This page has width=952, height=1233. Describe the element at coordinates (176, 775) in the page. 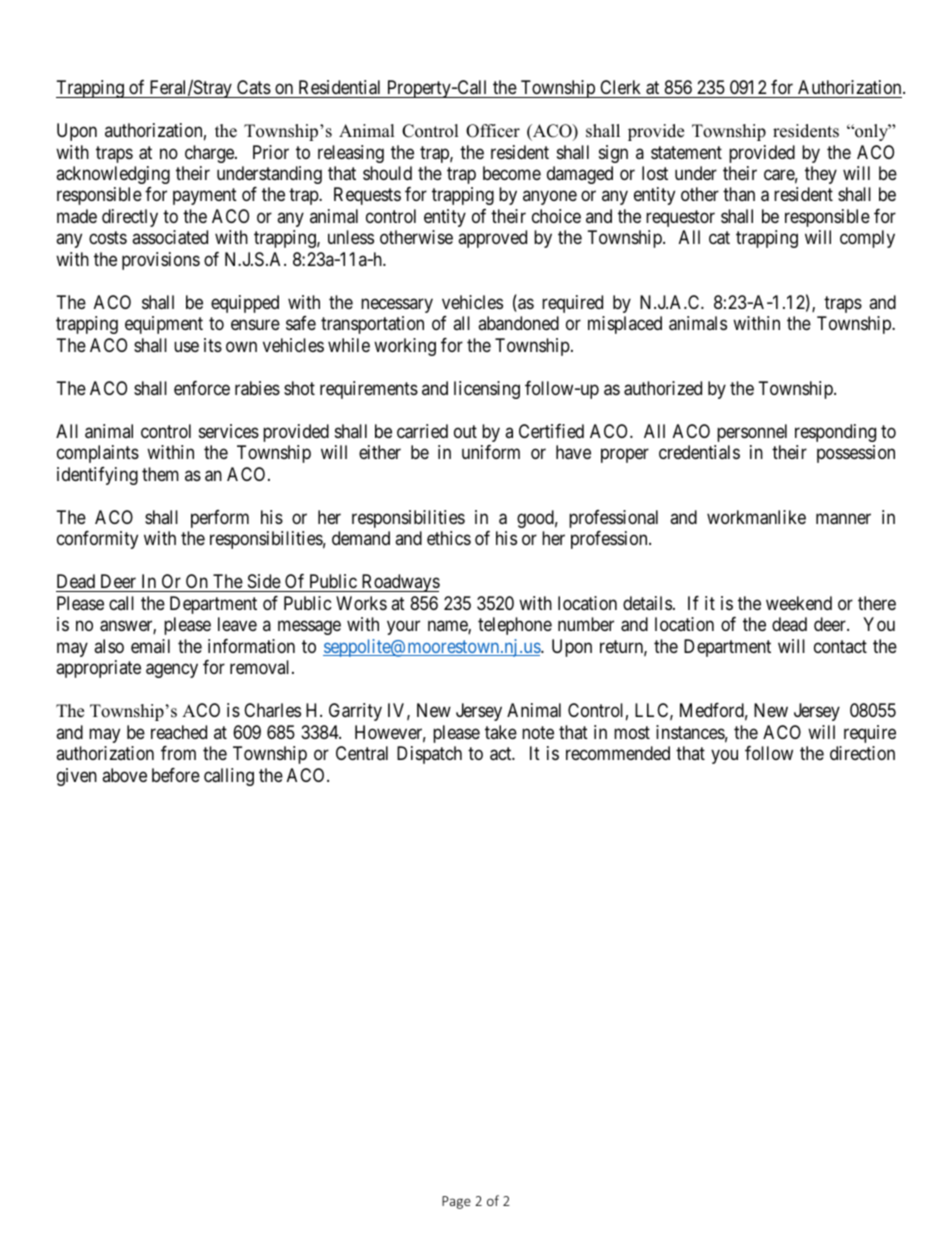

I see `before` at that location.
